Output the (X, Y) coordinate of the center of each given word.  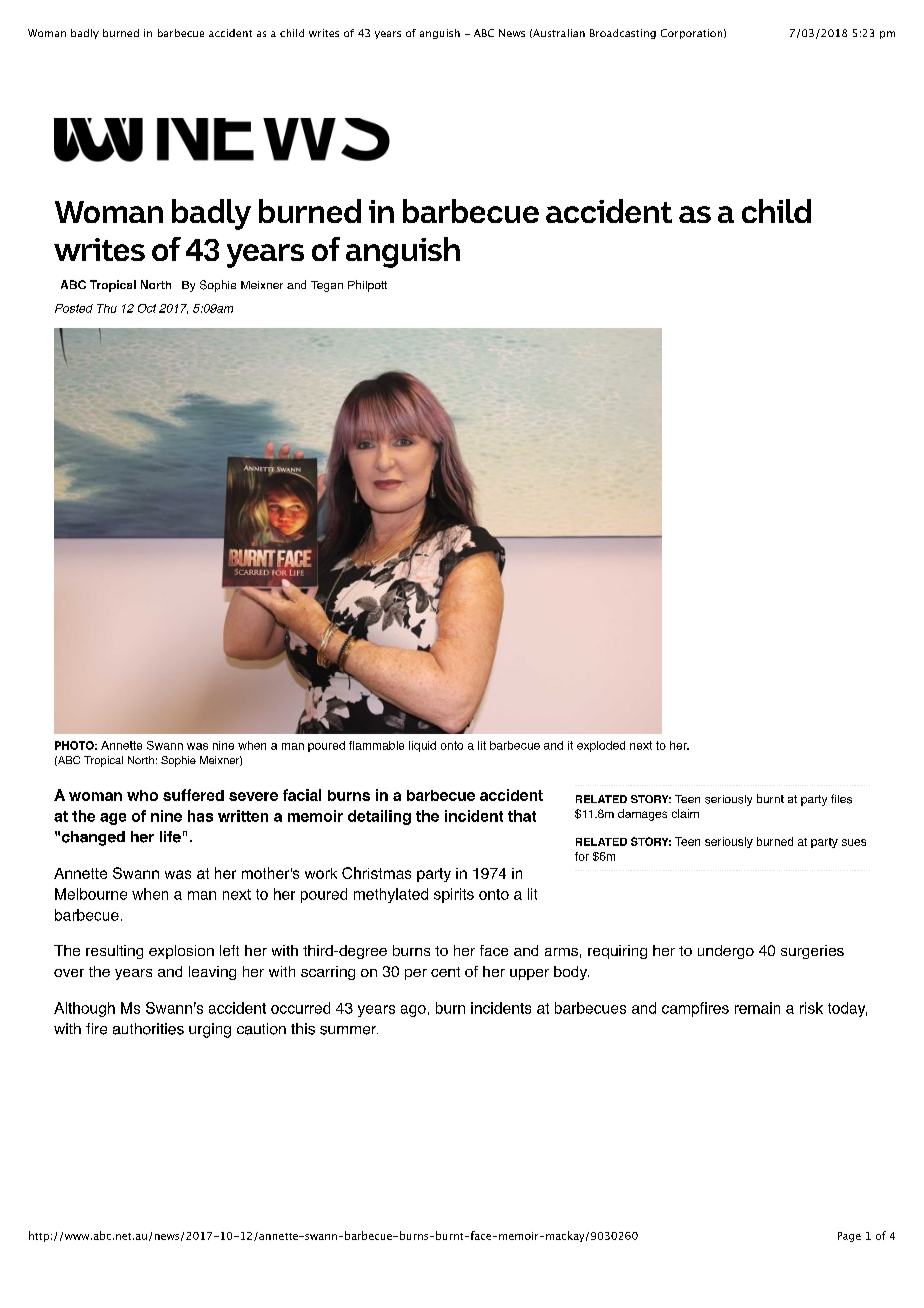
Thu (107, 308)
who (142, 795)
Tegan (327, 286)
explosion (181, 952)
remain (757, 1008)
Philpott (367, 286)
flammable (376, 745)
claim (685, 813)
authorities (148, 1029)
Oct (147, 308)
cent (445, 972)
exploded (601, 746)
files (841, 799)
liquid (422, 746)
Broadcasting (623, 34)
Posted (74, 308)
